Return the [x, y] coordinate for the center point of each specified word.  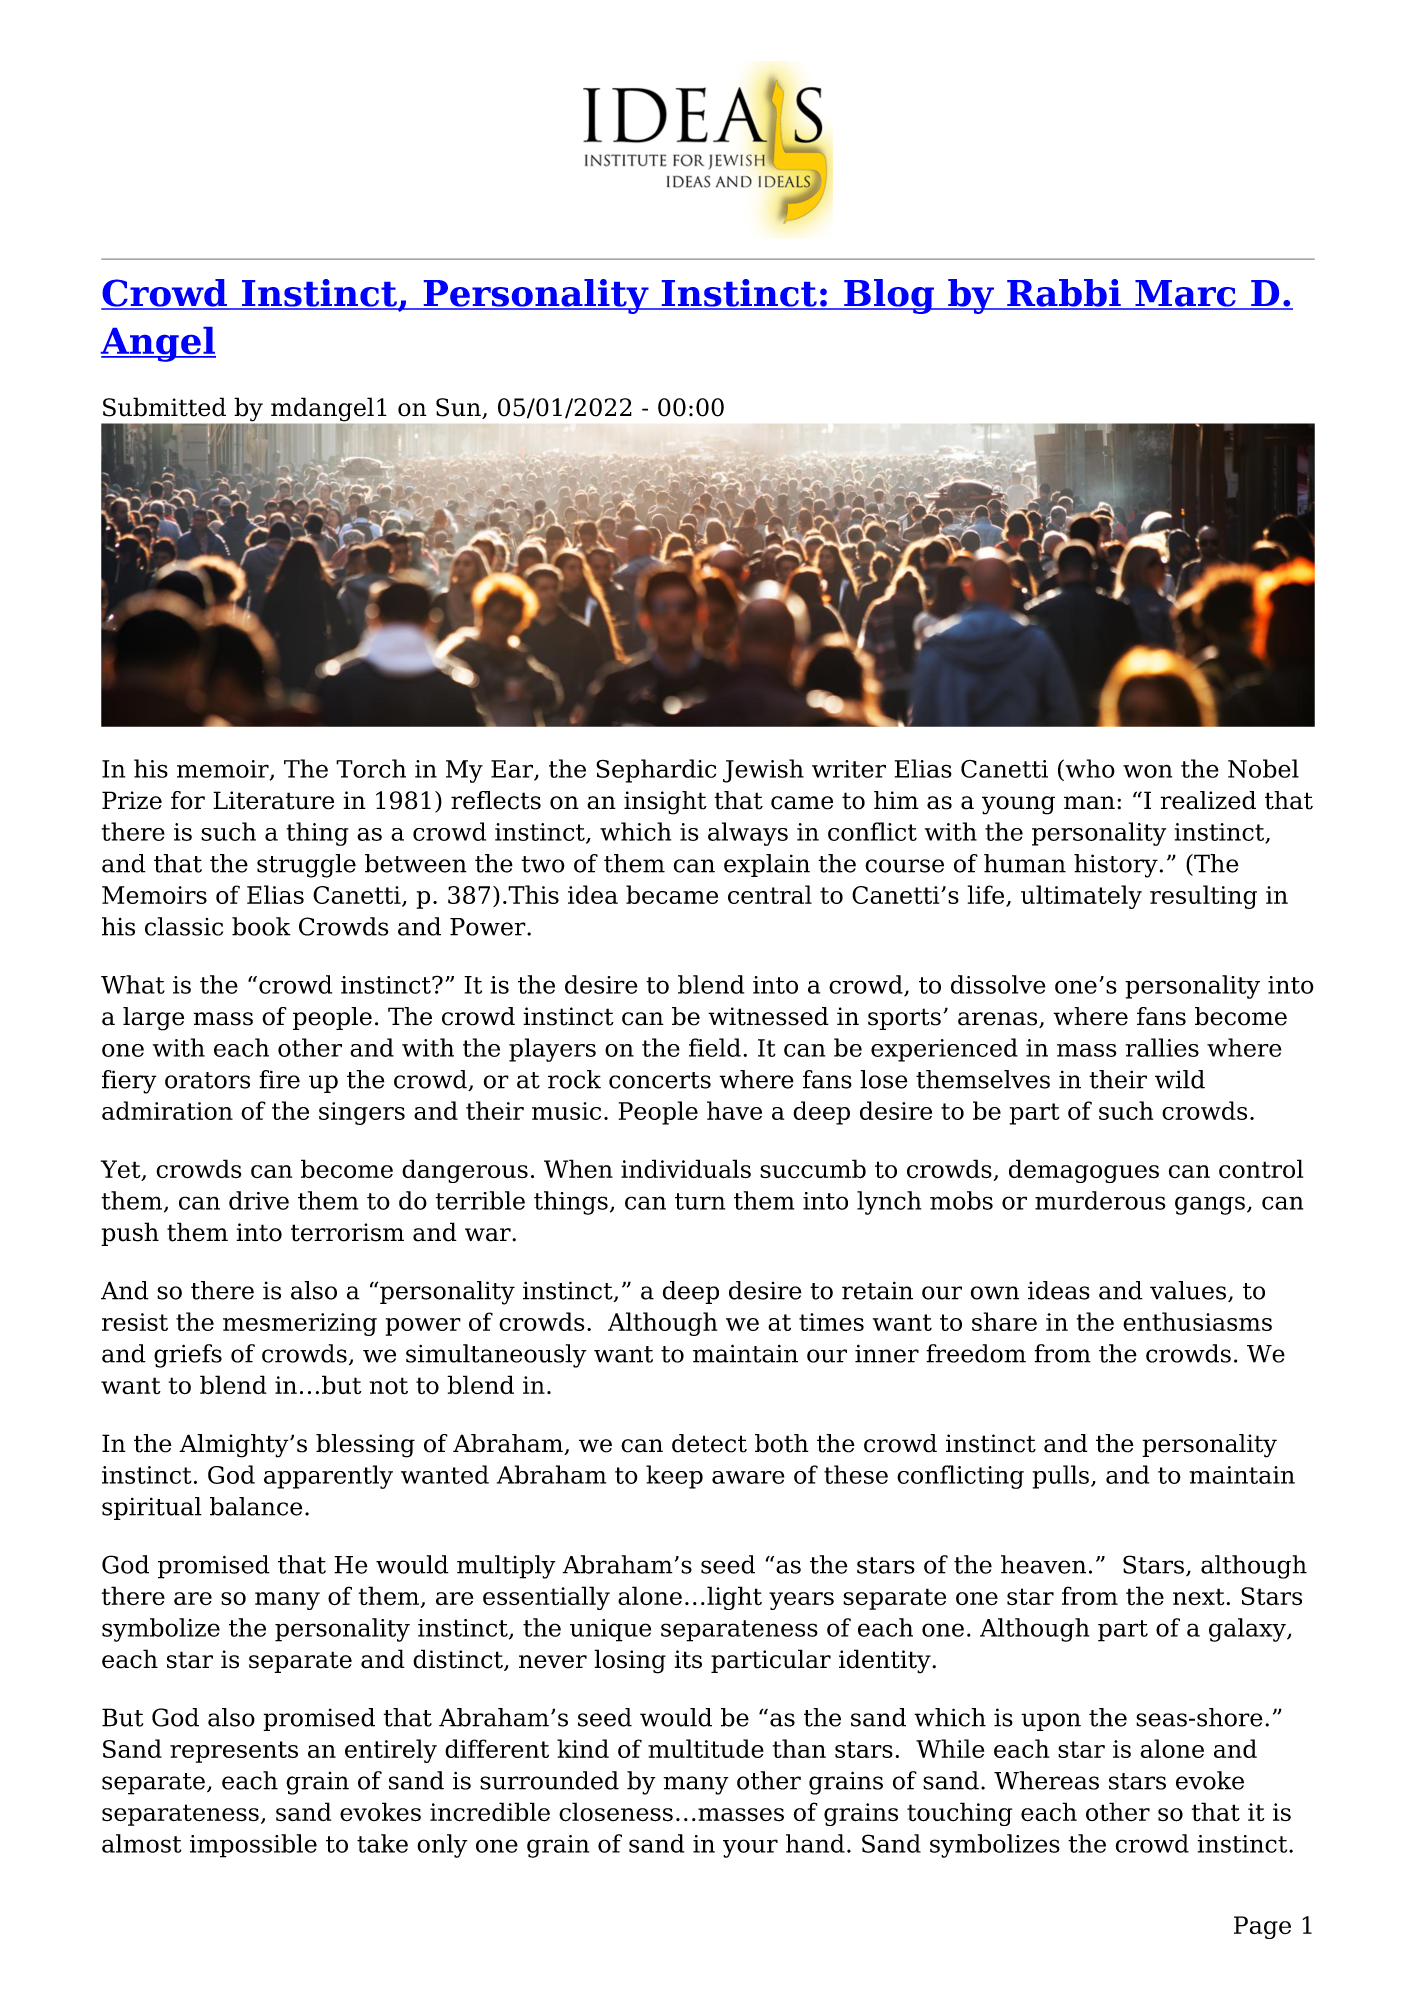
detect [709, 1443]
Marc [1185, 294]
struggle [306, 866]
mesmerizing [300, 1324]
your [750, 1848]
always [748, 834]
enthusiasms [1197, 1321]
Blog [889, 296]
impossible [253, 1846]
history [1116, 866]
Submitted [164, 407]
